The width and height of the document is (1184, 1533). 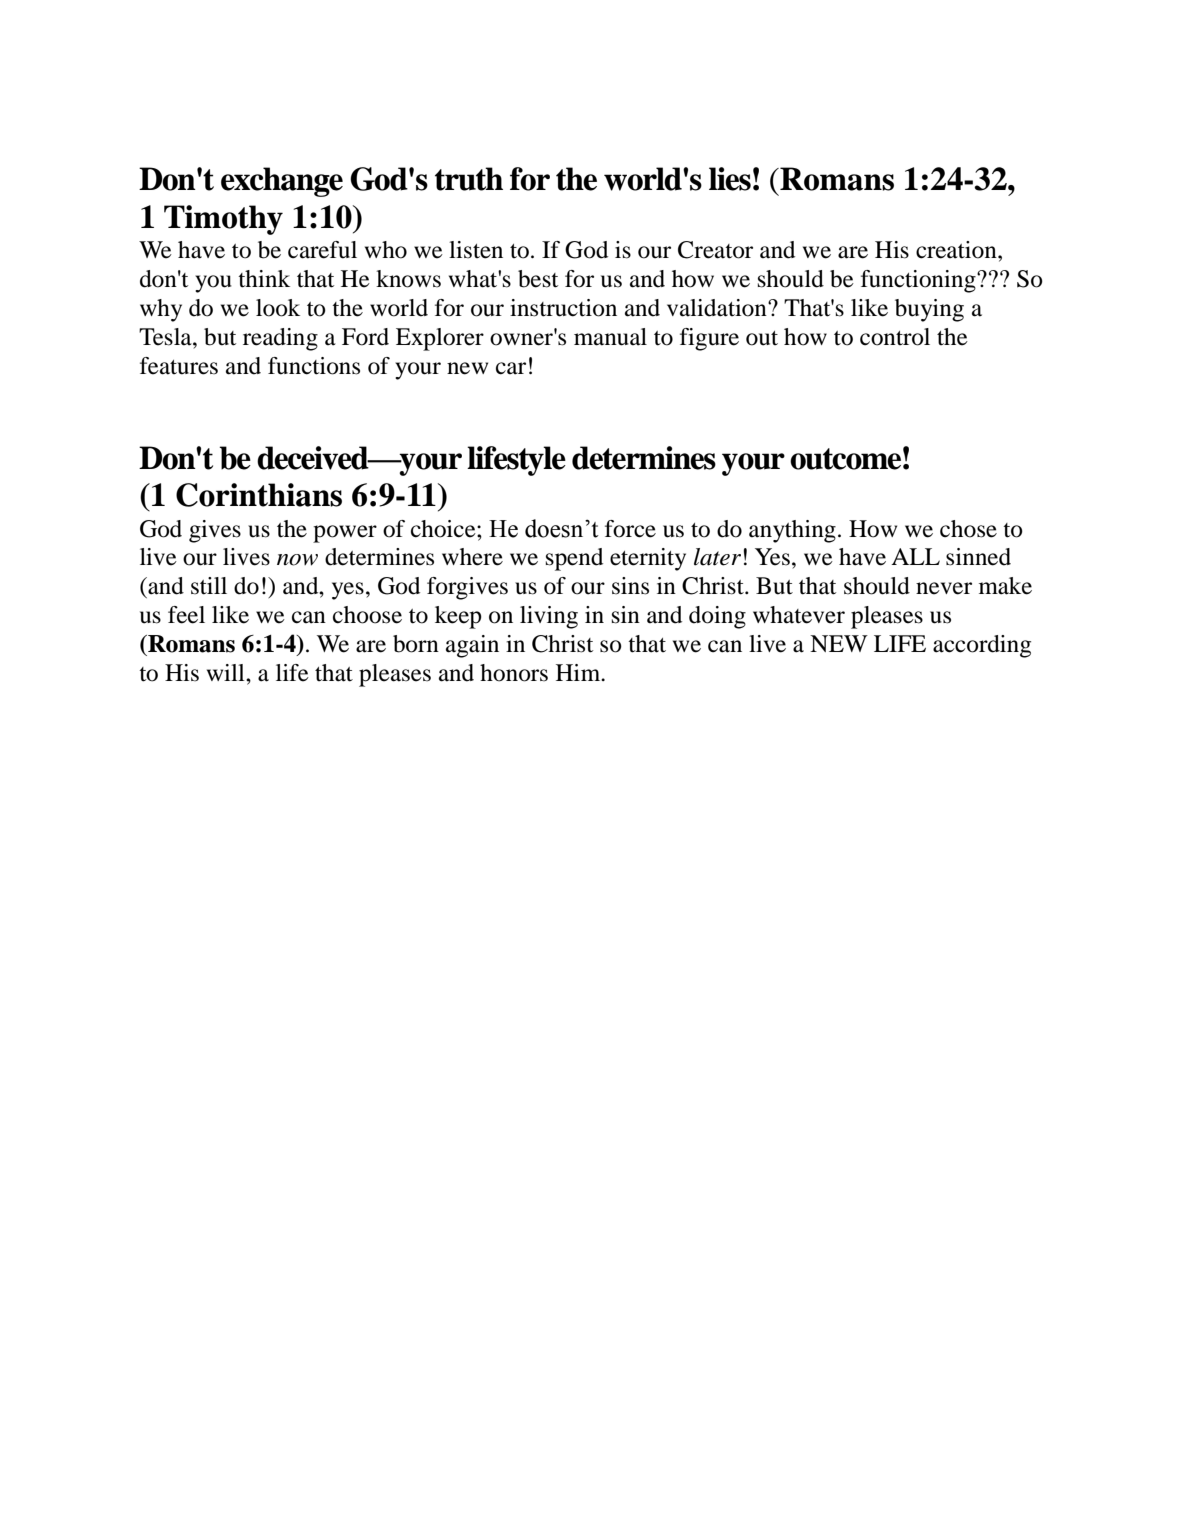 I want to click on chose, so click(x=968, y=529).
